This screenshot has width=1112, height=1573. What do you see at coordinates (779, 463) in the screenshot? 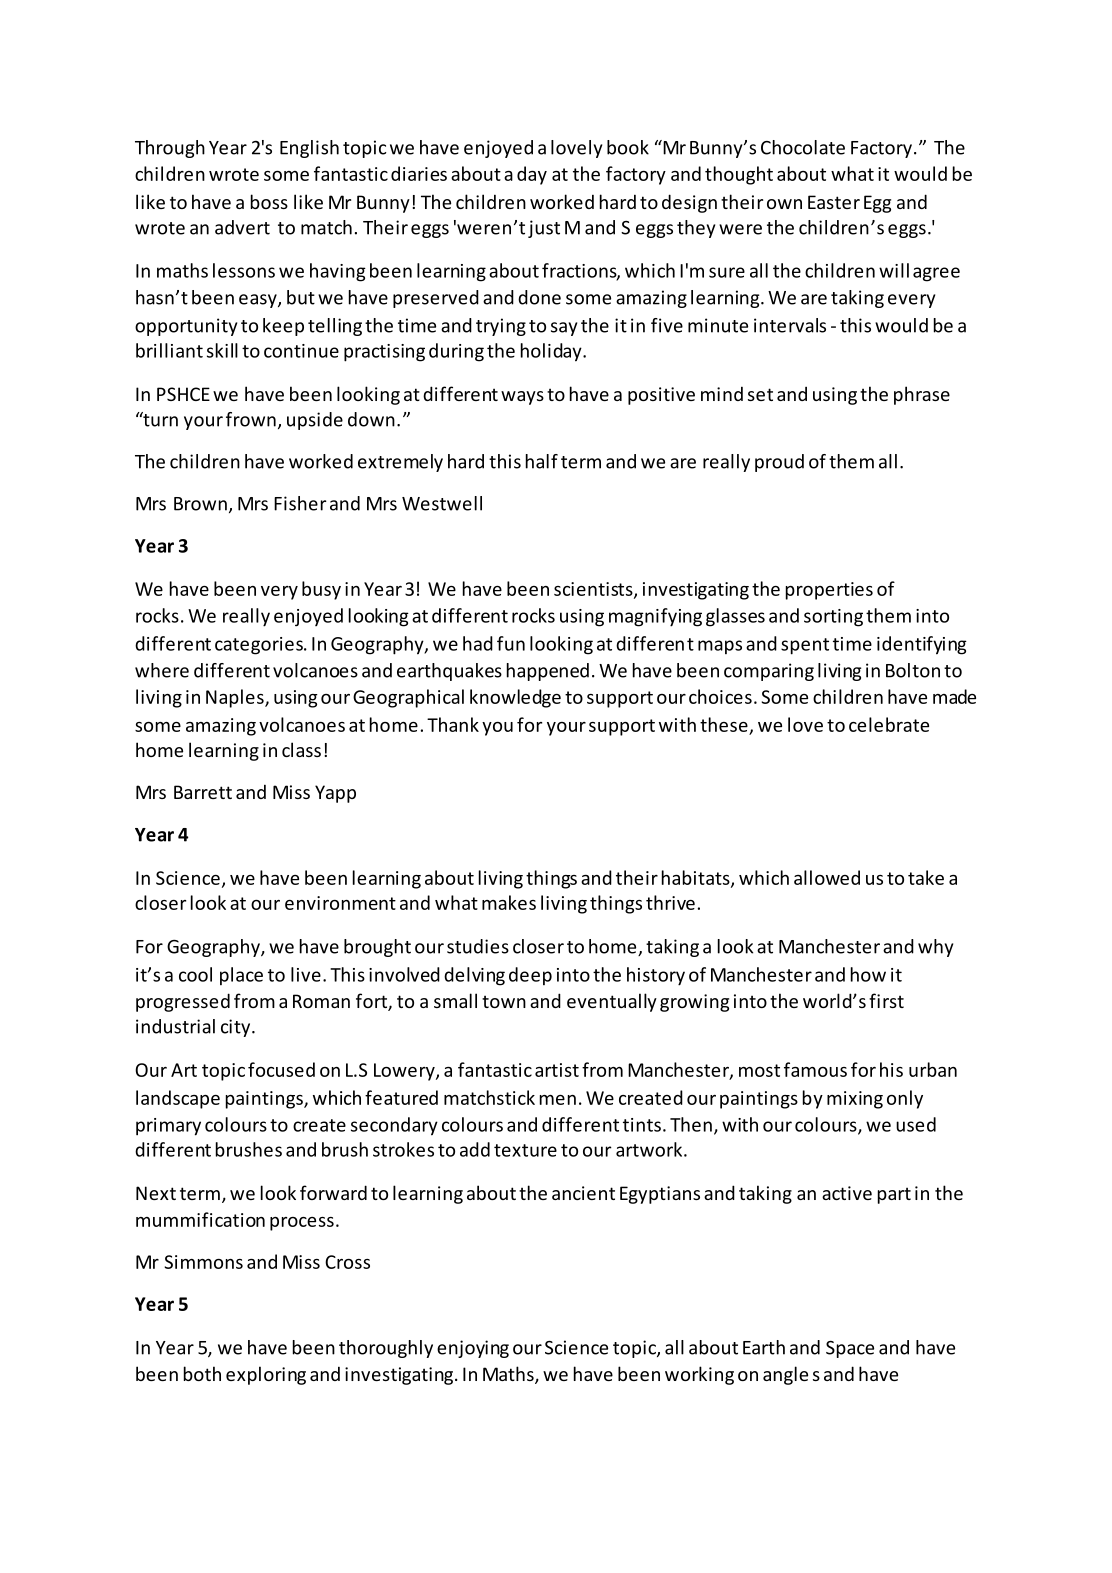
I see `proud` at bounding box center [779, 463].
